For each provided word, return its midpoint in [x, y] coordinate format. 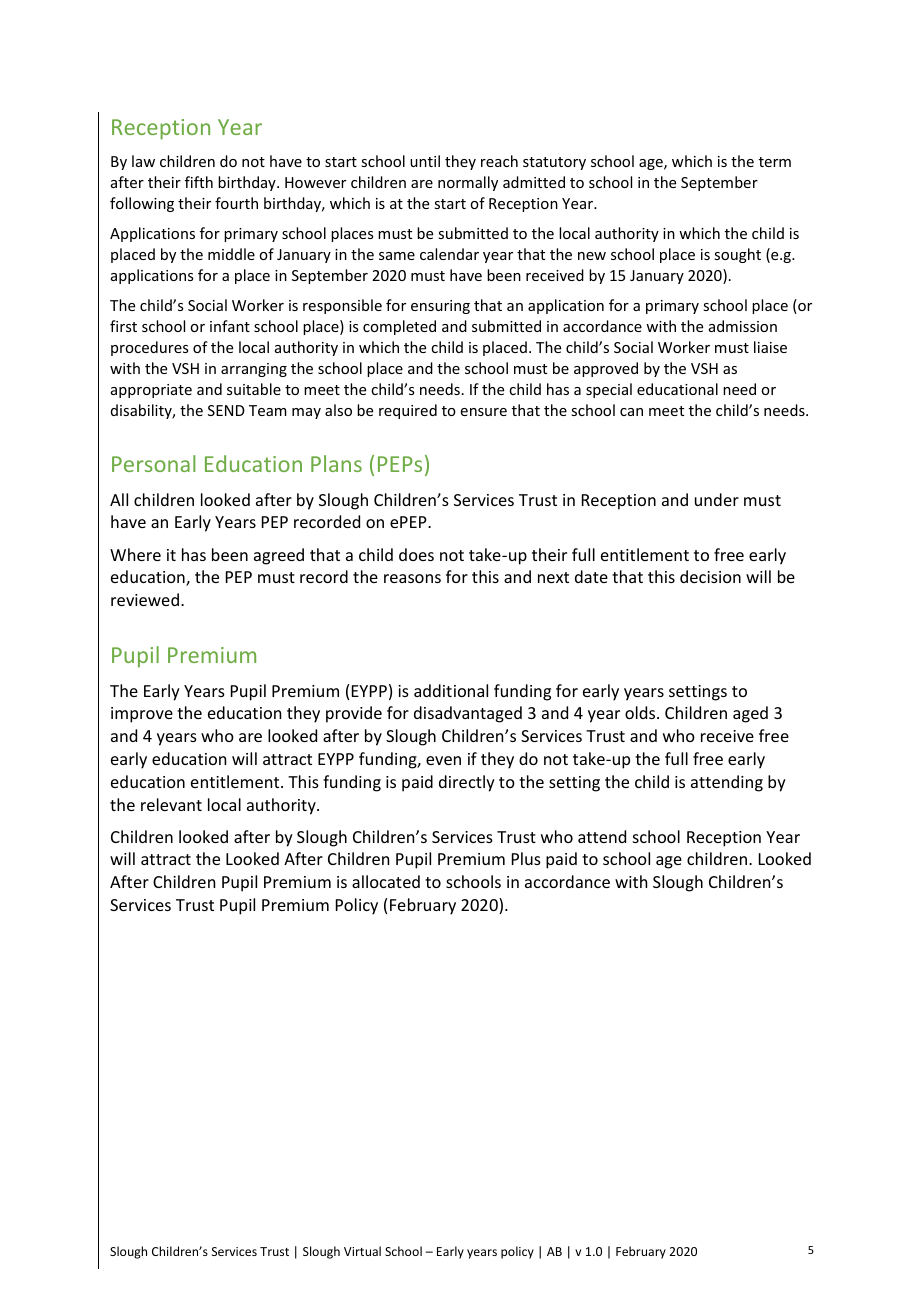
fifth [199, 182]
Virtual [362, 1251]
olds [641, 712]
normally [468, 183]
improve [142, 715]
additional [451, 690]
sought [737, 255]
